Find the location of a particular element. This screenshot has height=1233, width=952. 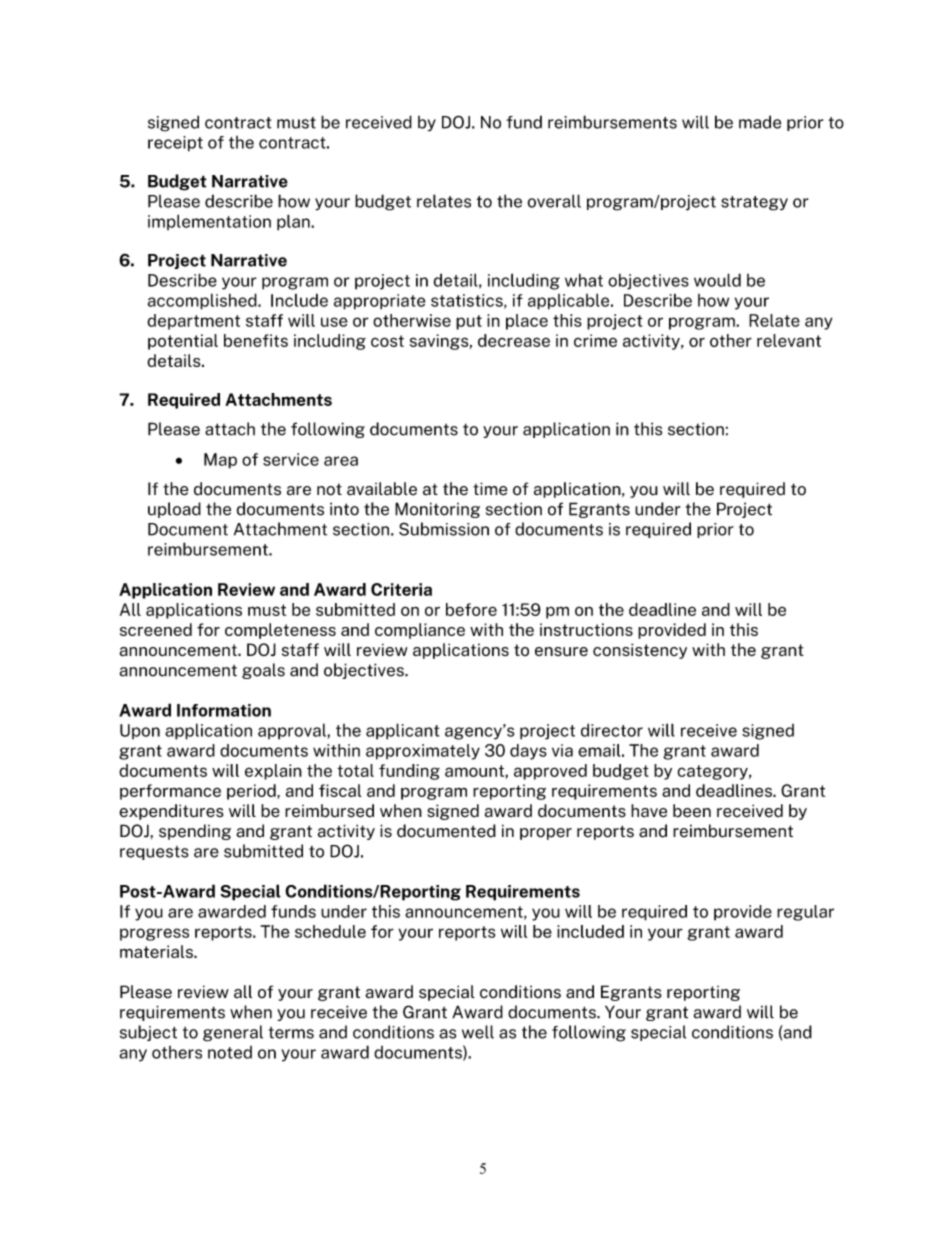

consistency is located at coordinates (640, 651).
